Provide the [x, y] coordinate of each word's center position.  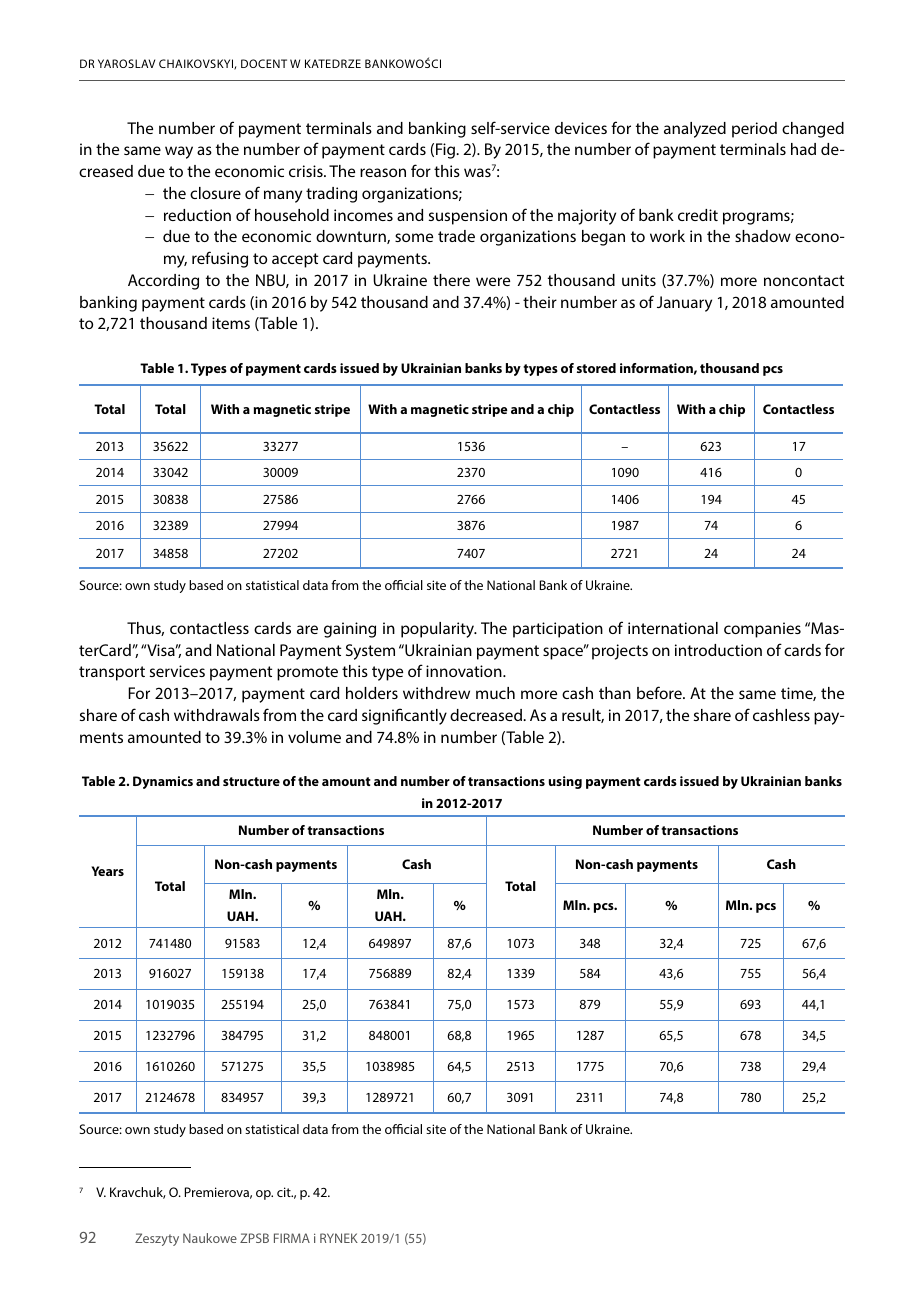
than [615, 693]
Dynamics [163, 782]
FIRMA [292, 1238]
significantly [404, 716]
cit [285, 1192]
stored [596, 368]
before [660, 692]
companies [762, 630]
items [231, 323]
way [179, 152]
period [754, 130]
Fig [446, 151]
